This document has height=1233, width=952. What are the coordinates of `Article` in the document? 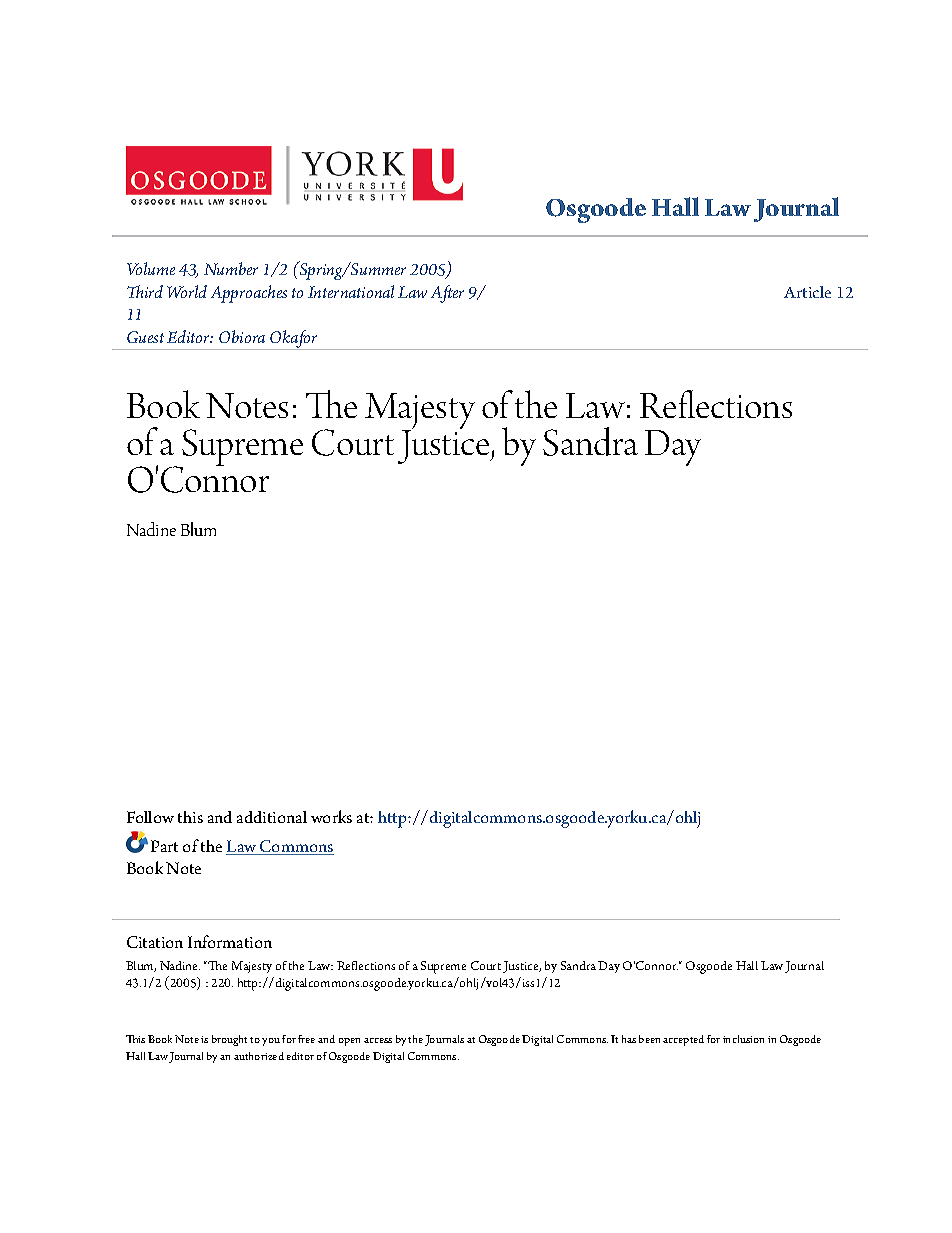 It's located at (807, 292).
